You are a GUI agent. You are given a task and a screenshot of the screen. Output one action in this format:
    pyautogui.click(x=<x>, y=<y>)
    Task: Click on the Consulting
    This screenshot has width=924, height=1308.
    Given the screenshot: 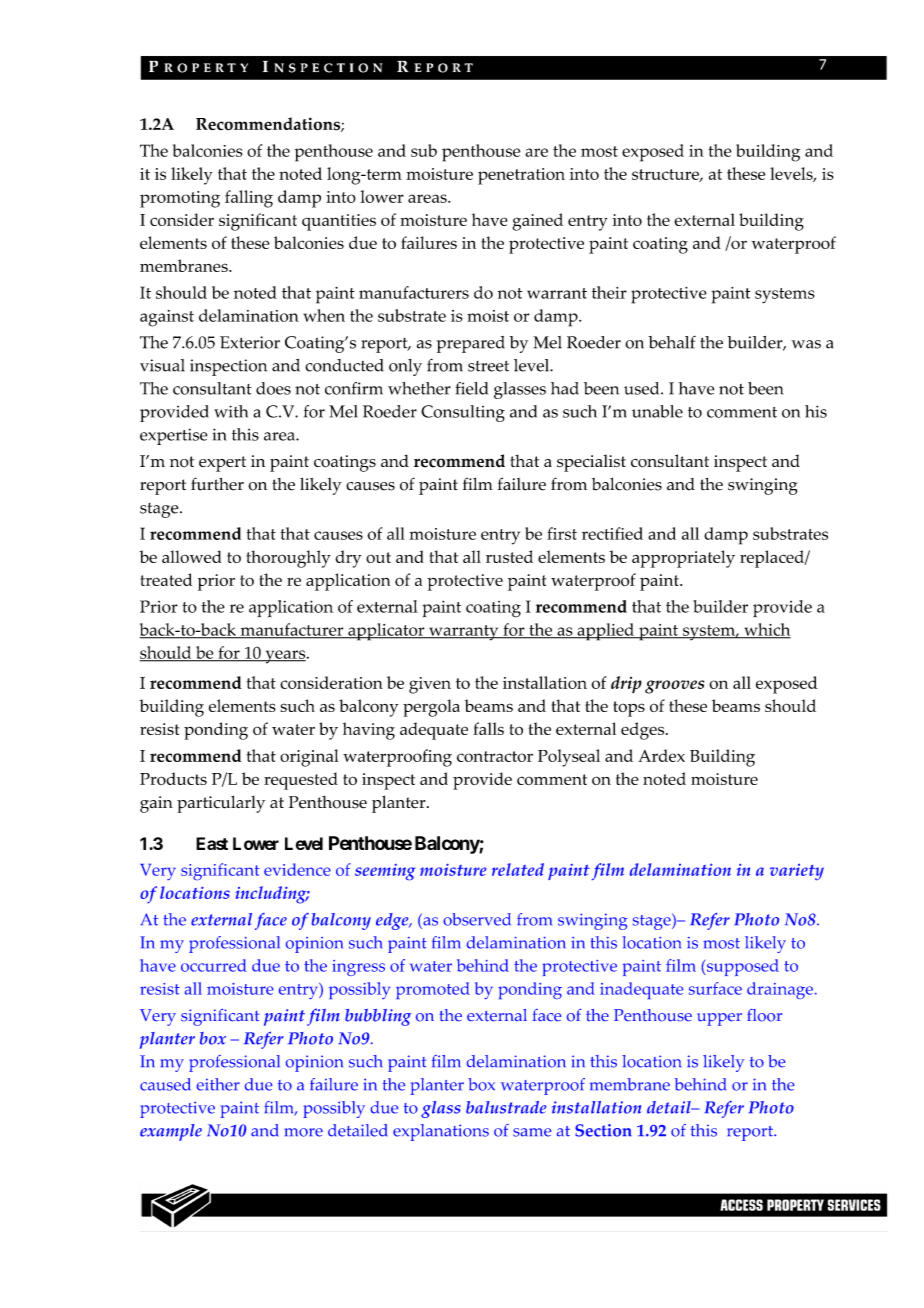 What is the action you would take?
    pyautogui.click(x=463, y=413)
